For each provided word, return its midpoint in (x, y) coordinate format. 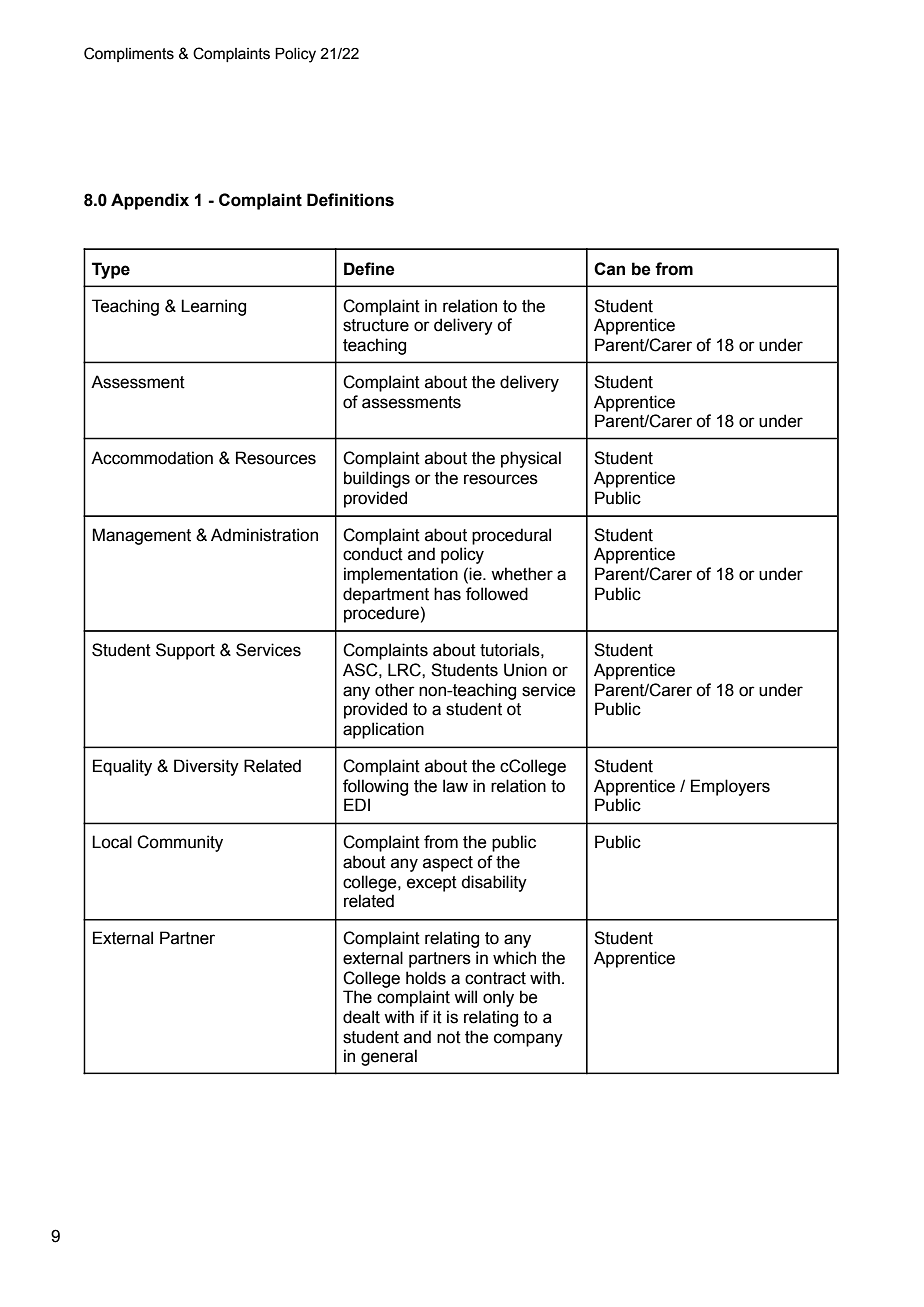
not (449, 1037)
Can (609, 269)
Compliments (129, 54)
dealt (361, 1017)
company (528, 1040)
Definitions (350, 200)
